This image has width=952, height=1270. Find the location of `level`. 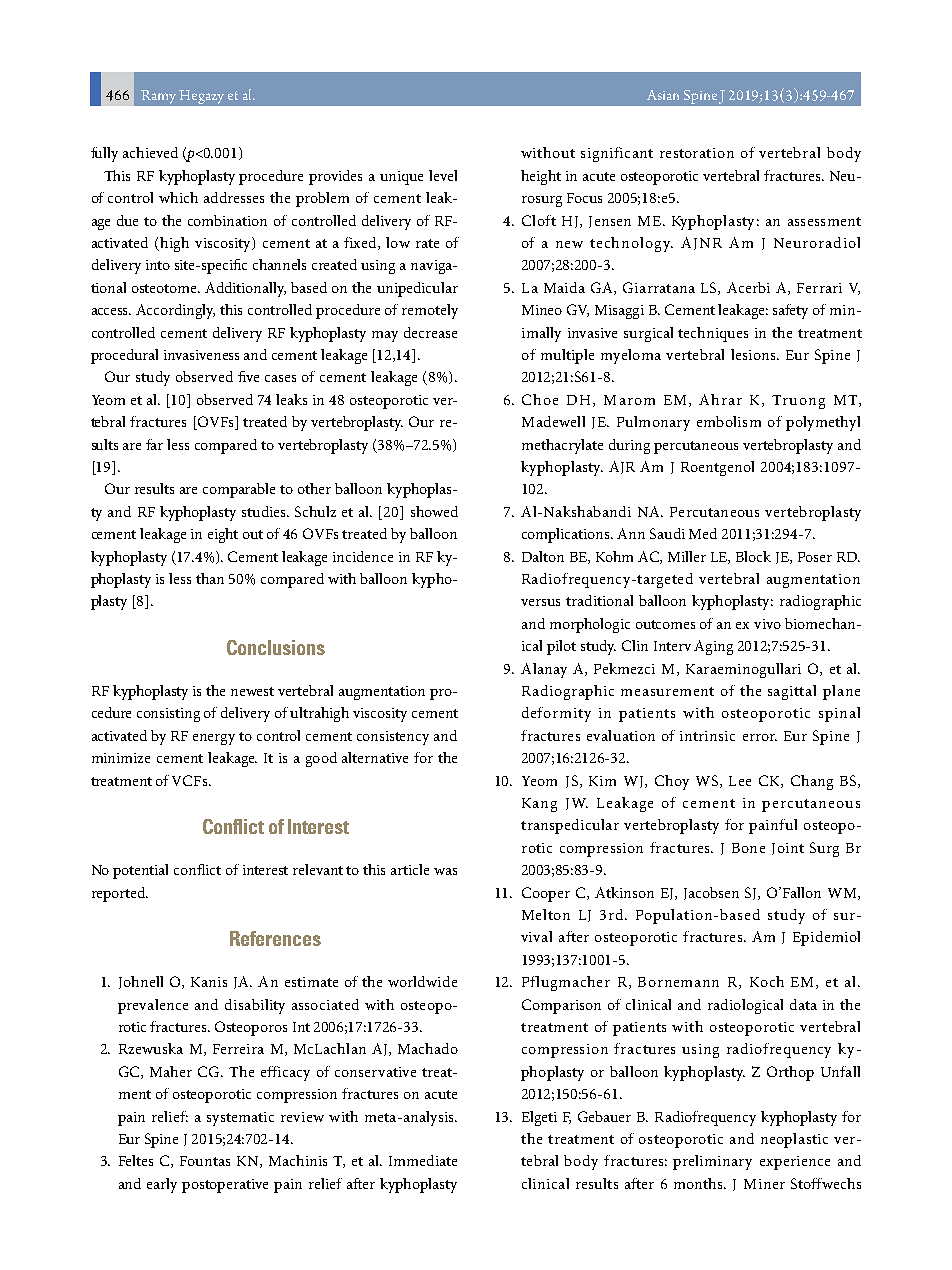

level is located at coordinates (443, 175).
